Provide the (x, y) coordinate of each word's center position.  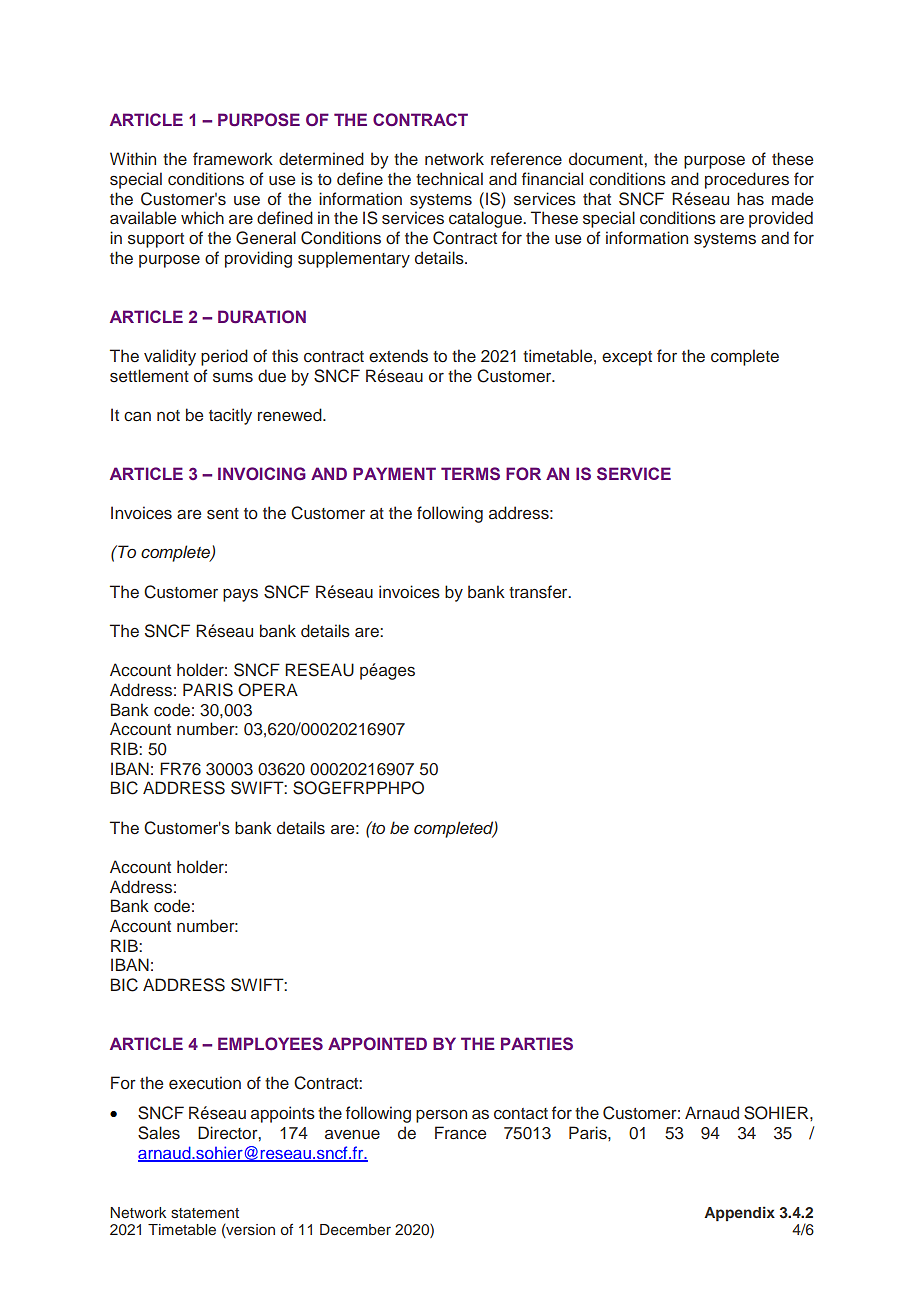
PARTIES (537, 1043)
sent (223, 513)
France (460, 1133)
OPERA (268, 690)
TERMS (470, 473)
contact (521, 1114)
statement (205, 1213)
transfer (539, 591)
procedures (747, 180)
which (202, 217)
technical (449, 179)
